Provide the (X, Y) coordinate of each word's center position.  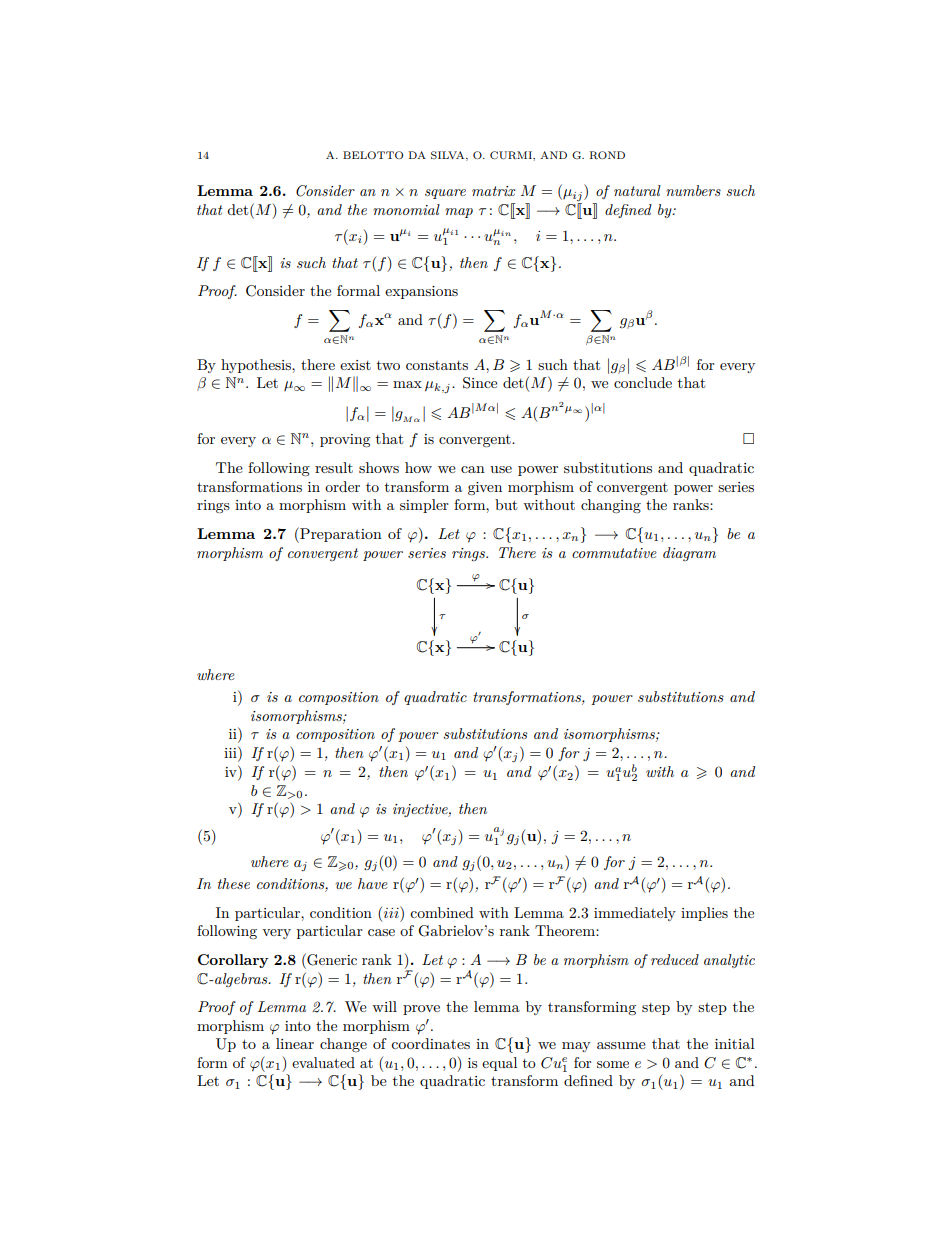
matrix (493, 191)
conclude (643, 382)
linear (295, 1043)
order (342, 486)
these (234, 883)
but (506, 504)
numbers (693, 190)
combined (442, 912)
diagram (689, 554)
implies (704, 914)
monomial (406, 209)
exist (355, 365)
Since (480, 383)
